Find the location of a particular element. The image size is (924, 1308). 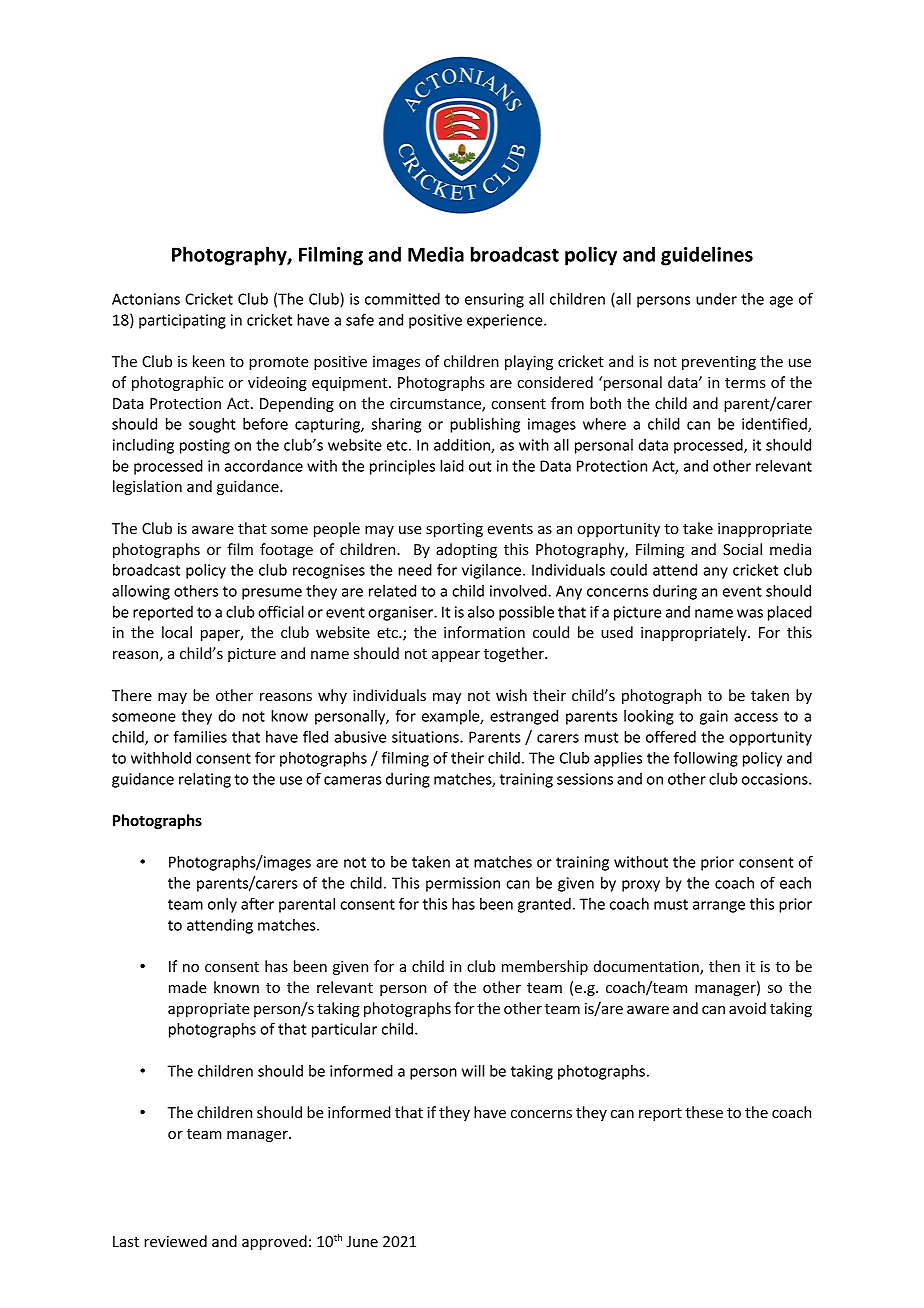

arrange is located at coordinates (719, 907).
